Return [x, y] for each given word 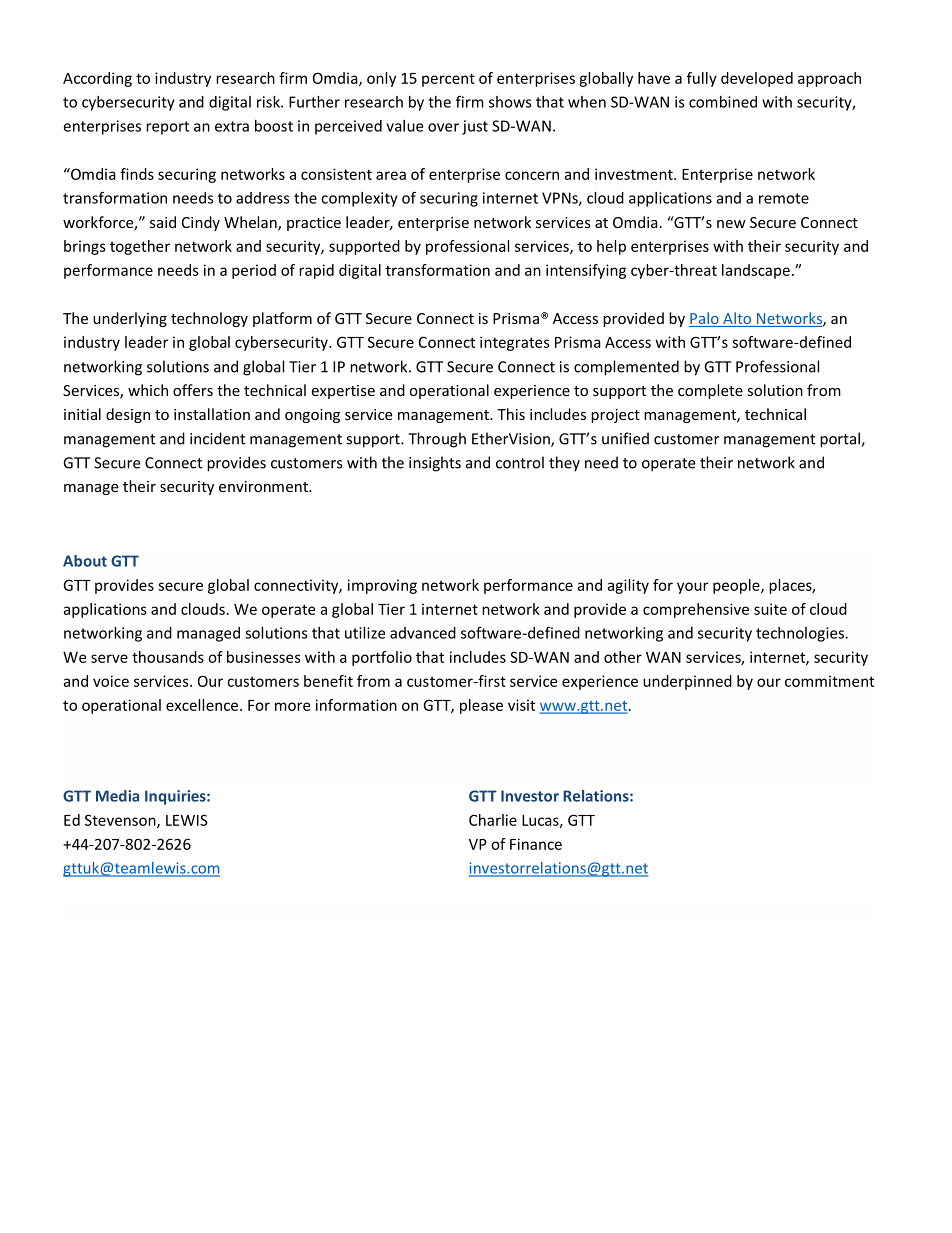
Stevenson [121, 821]
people [737, 586]
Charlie [493, 820]
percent [448, 80]
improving [382, 586]
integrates [515, 343]
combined [723, 102]
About [85, 561]
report [167, 128]
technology [209, 319]
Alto [737, 319]
